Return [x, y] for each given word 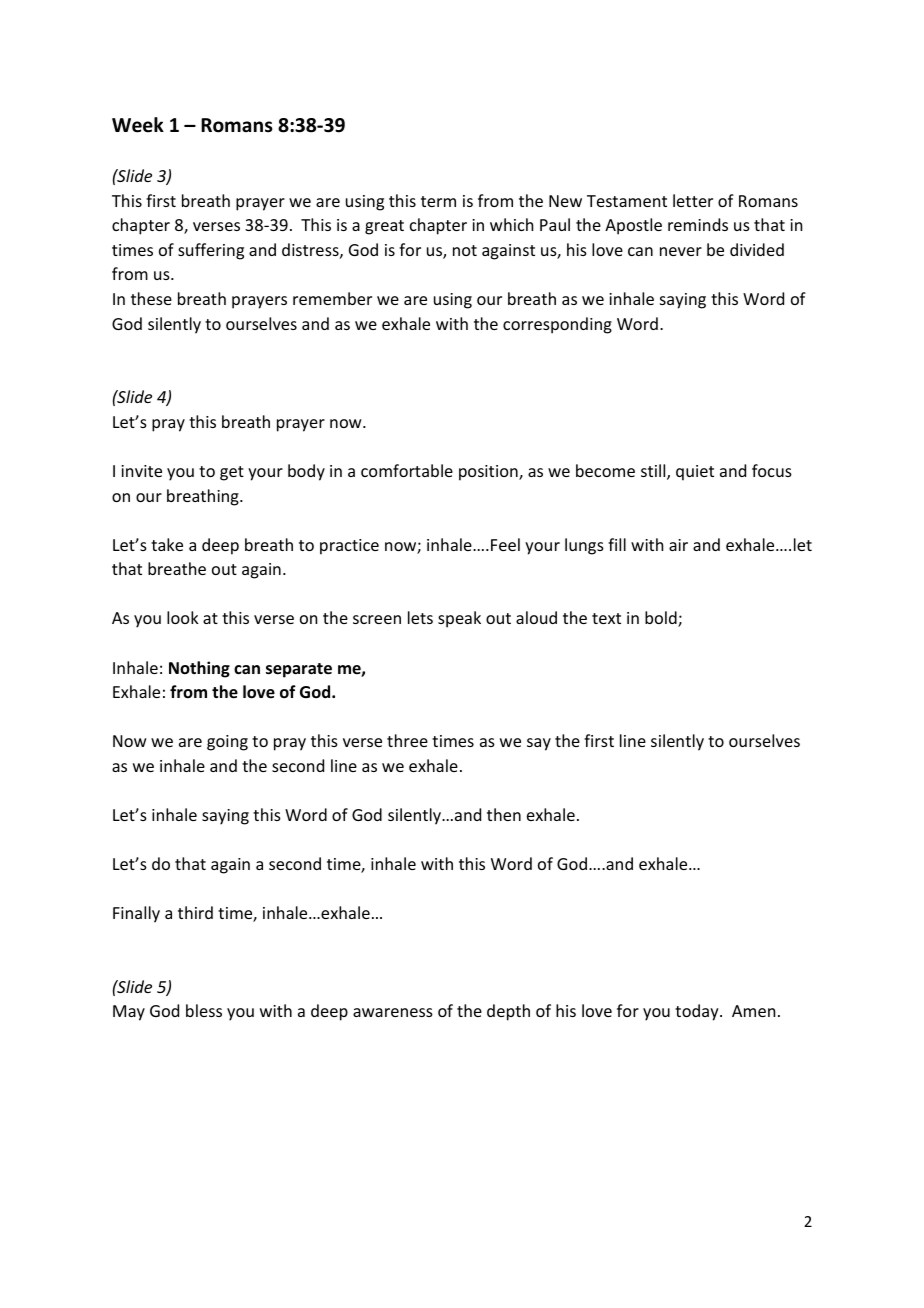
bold [662, 619]
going [227, 743]
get [232, 473]
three [407, 740]
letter [693, 200]
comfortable [407, 470]
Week [138, 125]
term [438, 201]
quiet [695, 473]
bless [204, 1010]
